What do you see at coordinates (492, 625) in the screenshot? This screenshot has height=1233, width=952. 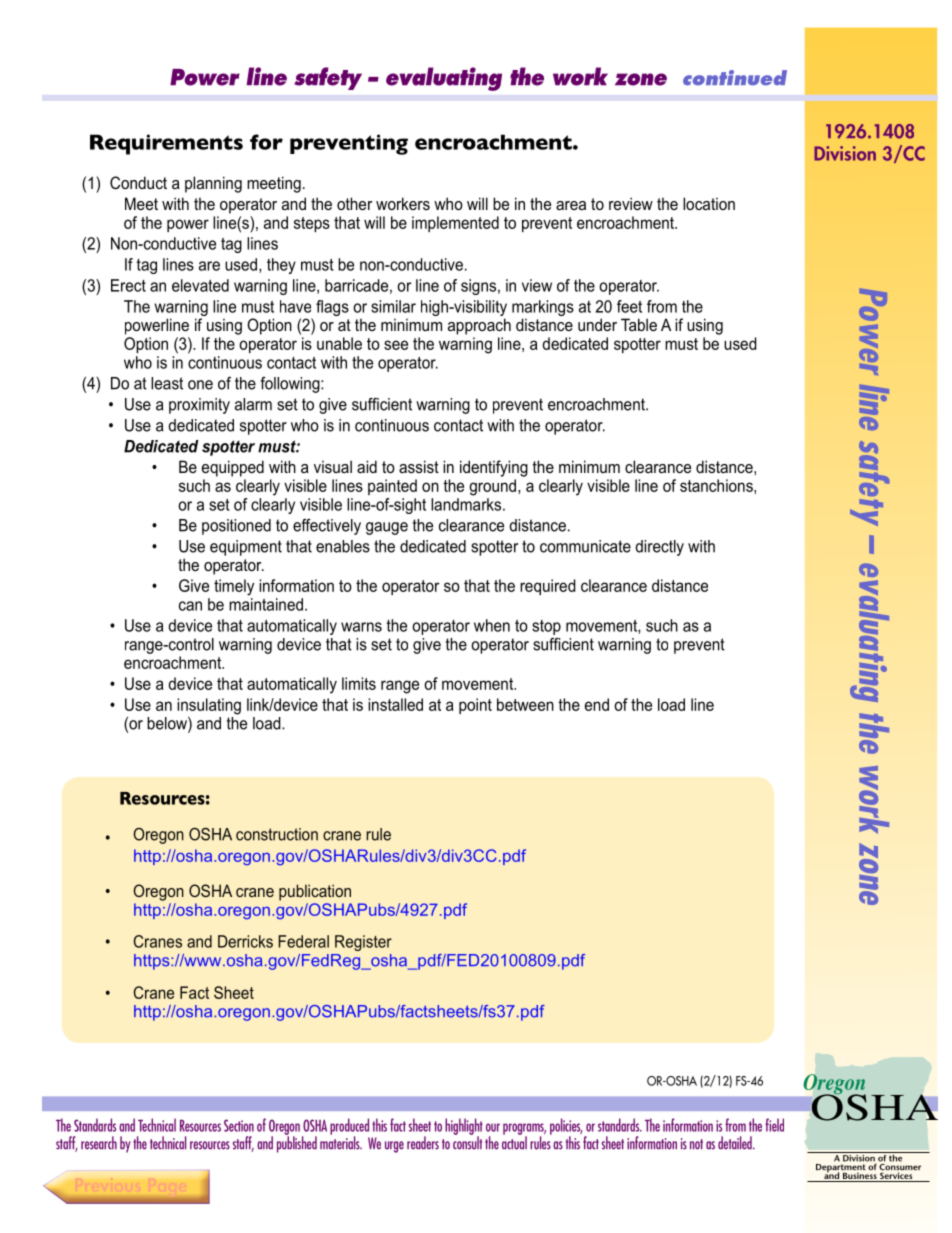 I see `when` at bounding box center [492, 625].
